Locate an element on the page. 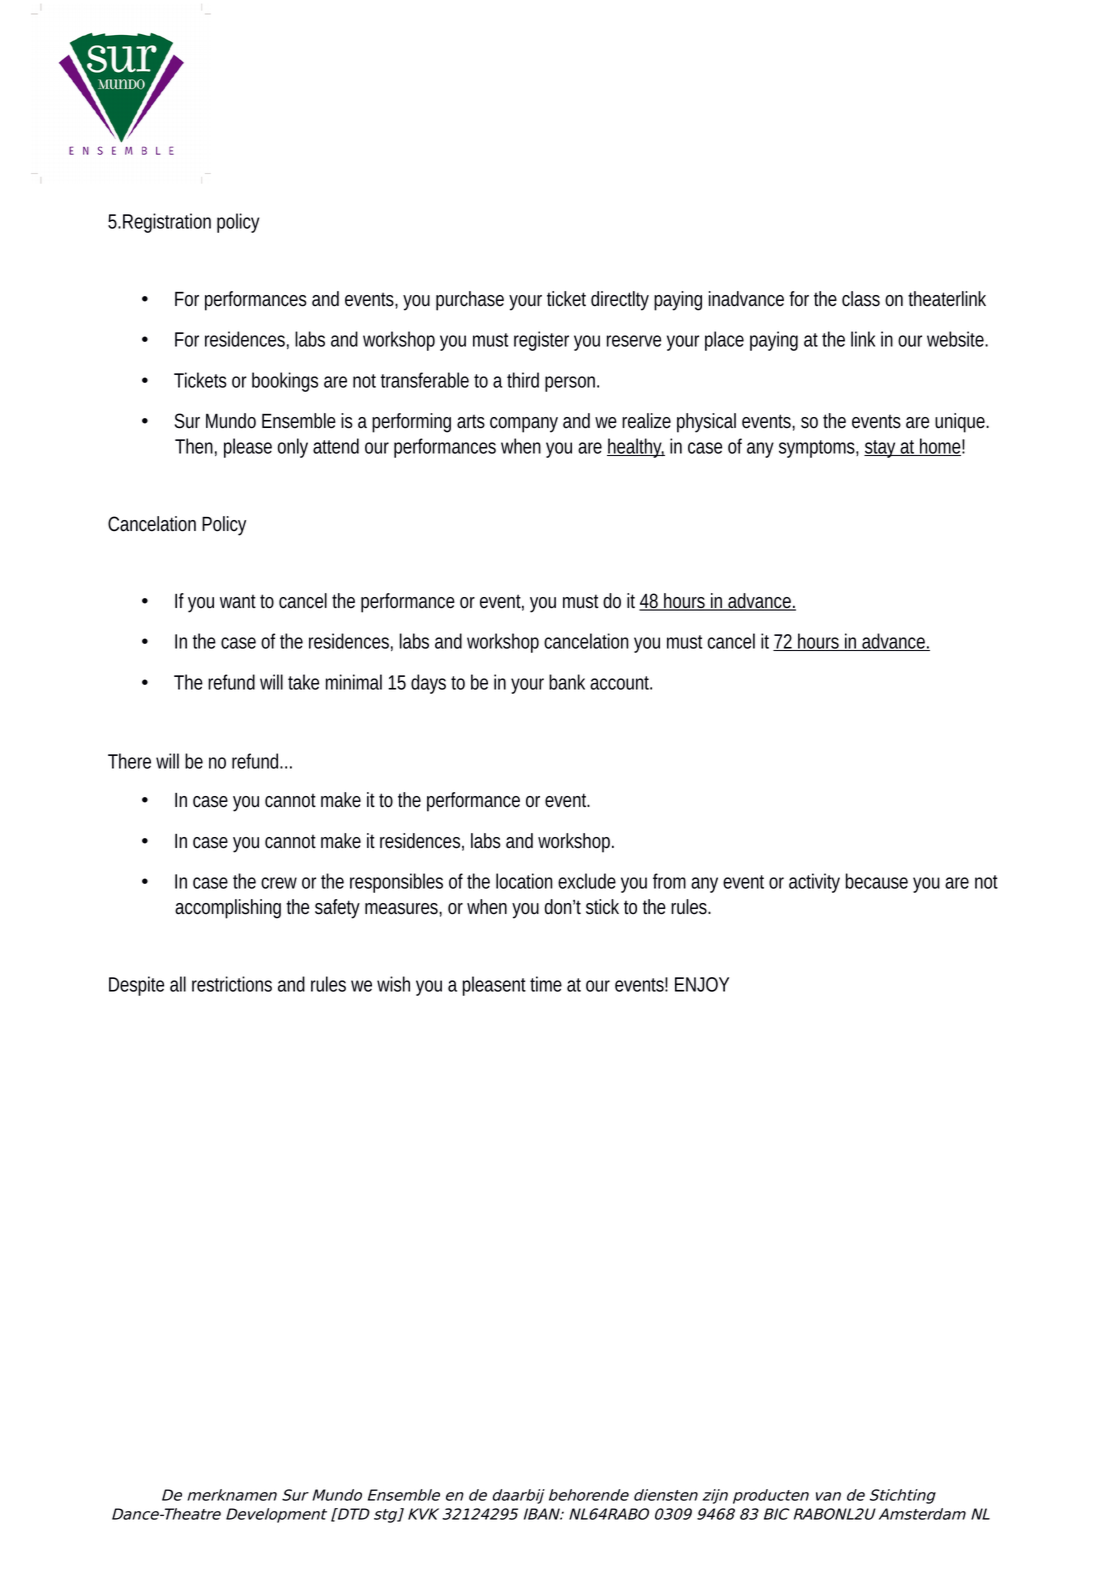  stay is located at coordinates (881, 449).
